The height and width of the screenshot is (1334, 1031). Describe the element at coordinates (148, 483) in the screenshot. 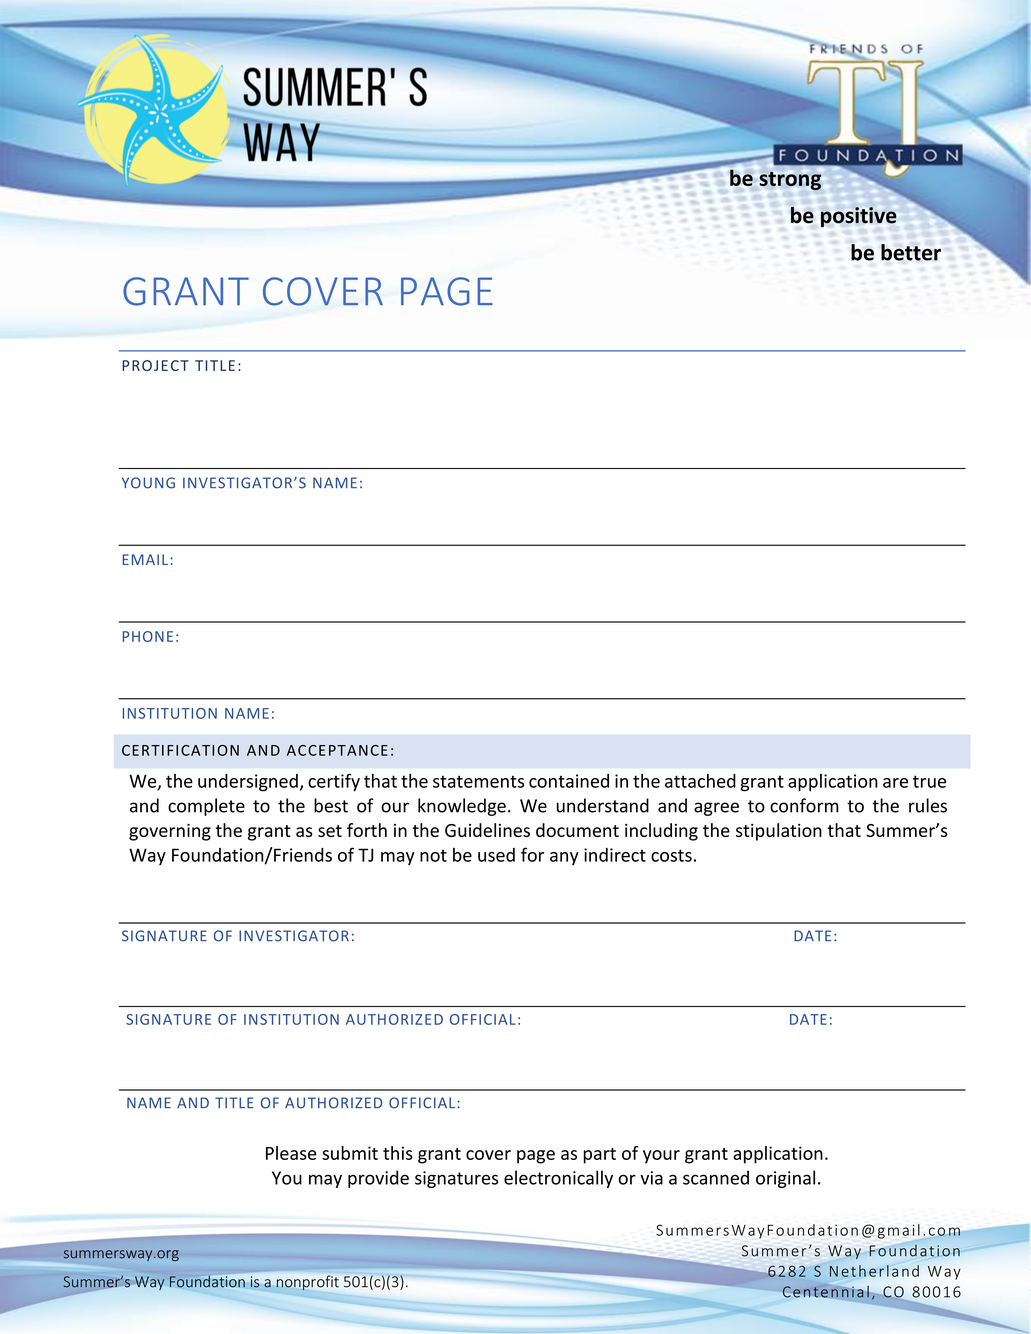

I see `YOUNG` at that location.
